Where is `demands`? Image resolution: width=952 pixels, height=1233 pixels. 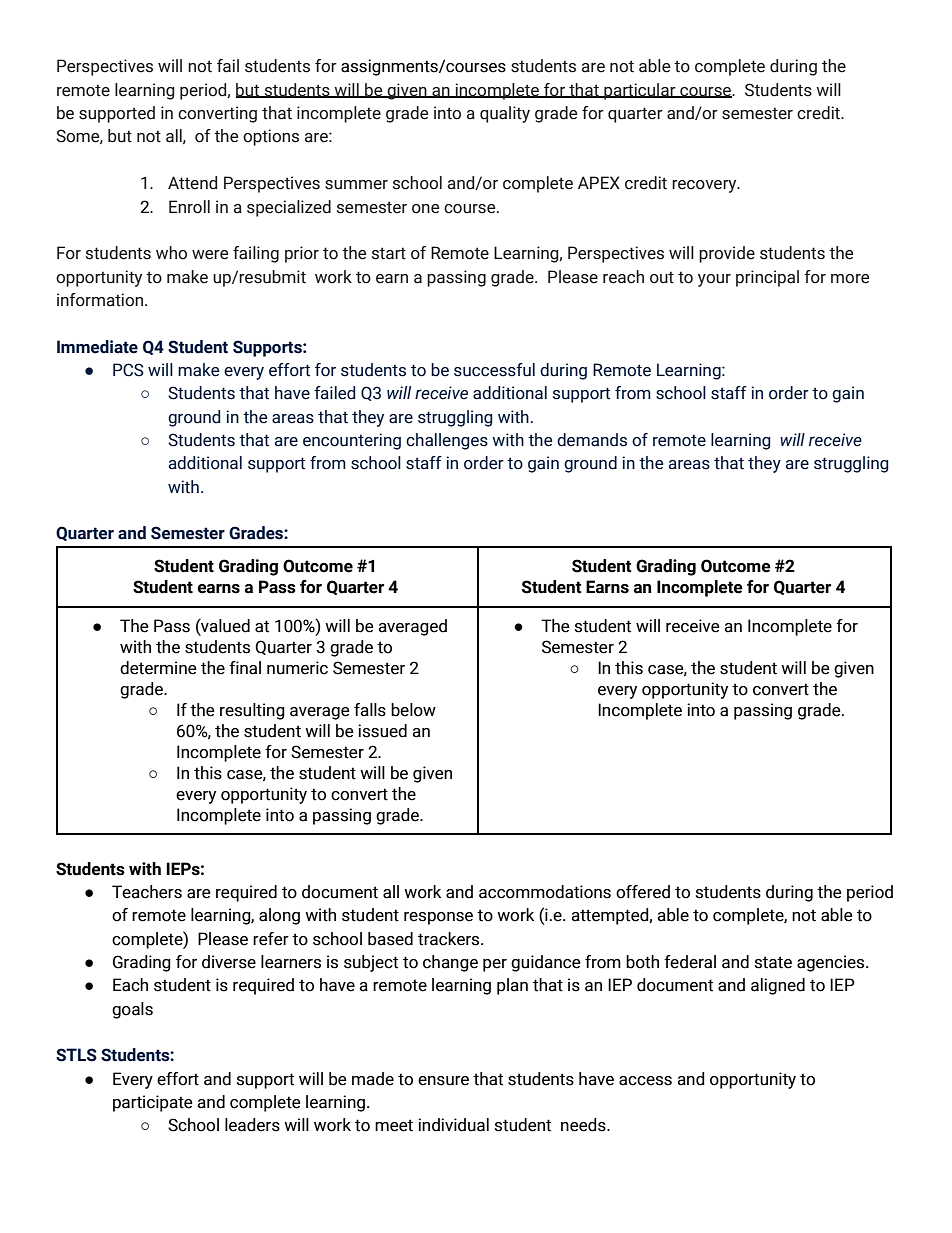
demands is located at coordinates (592, 440).
